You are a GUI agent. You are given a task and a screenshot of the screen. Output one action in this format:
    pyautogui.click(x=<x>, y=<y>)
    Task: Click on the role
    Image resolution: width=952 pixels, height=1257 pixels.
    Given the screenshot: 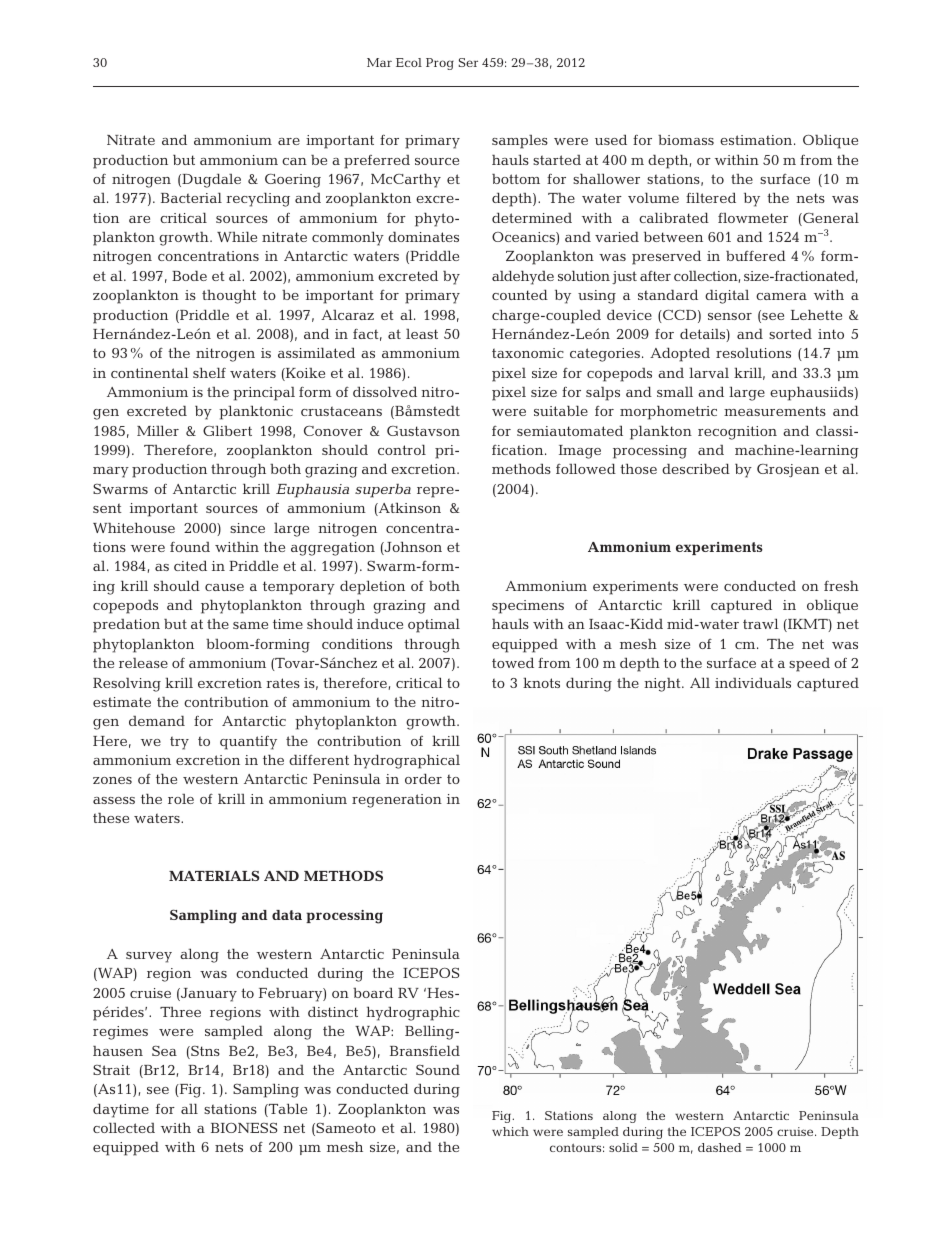 What is the action you would take?
    pyautogui.click(x=181, y=799)
